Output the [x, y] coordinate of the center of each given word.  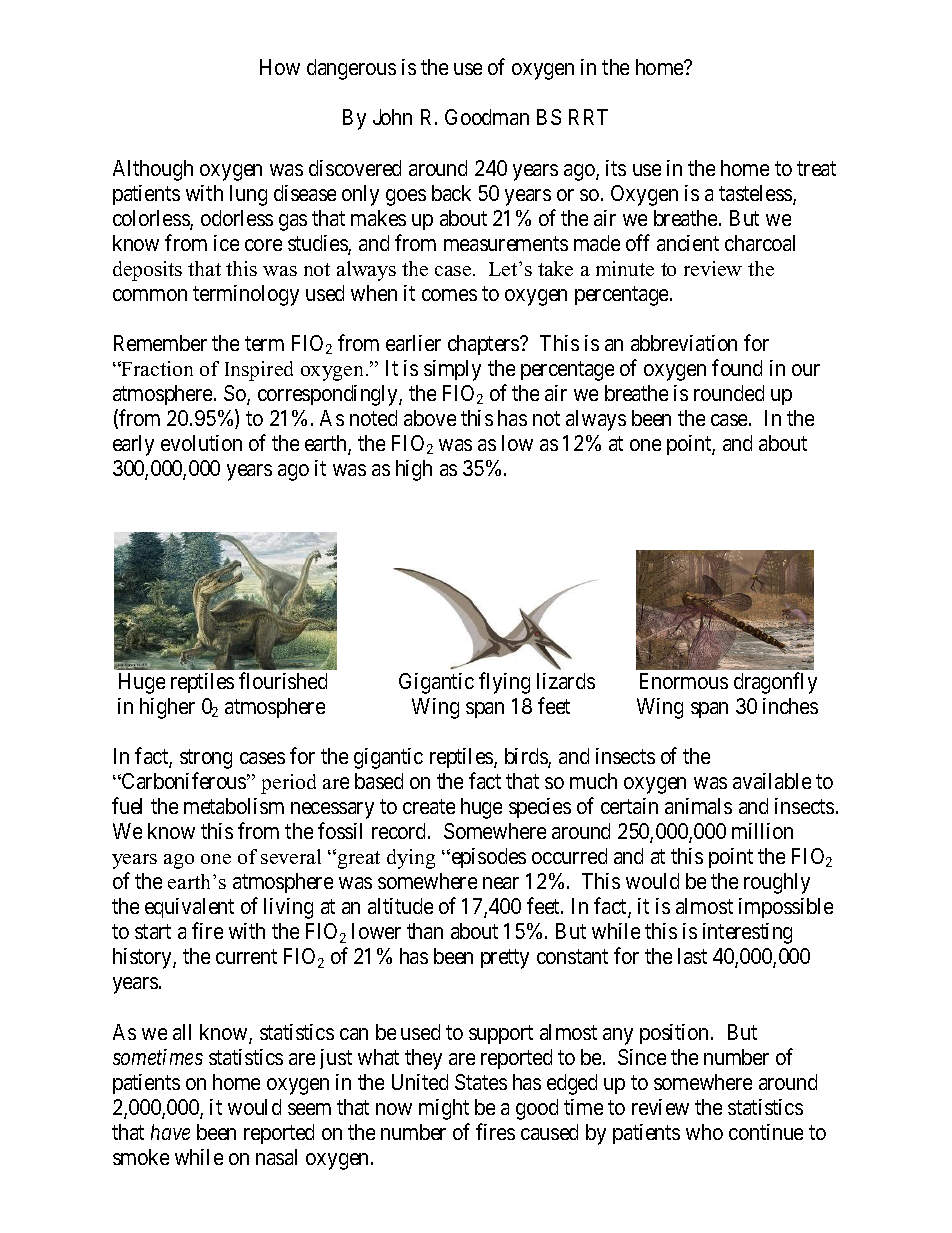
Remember [160, 343]
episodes [487, 858]
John [392, 117]
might [444, 1109]
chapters [484, 345]
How [280, 67]
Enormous [684, 681]
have [170, 1132]
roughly [777, 883]
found [737, 367]
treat [816, 168]
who [704, 1132]
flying [504, 683]
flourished [283, 680]
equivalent [189, 908]
